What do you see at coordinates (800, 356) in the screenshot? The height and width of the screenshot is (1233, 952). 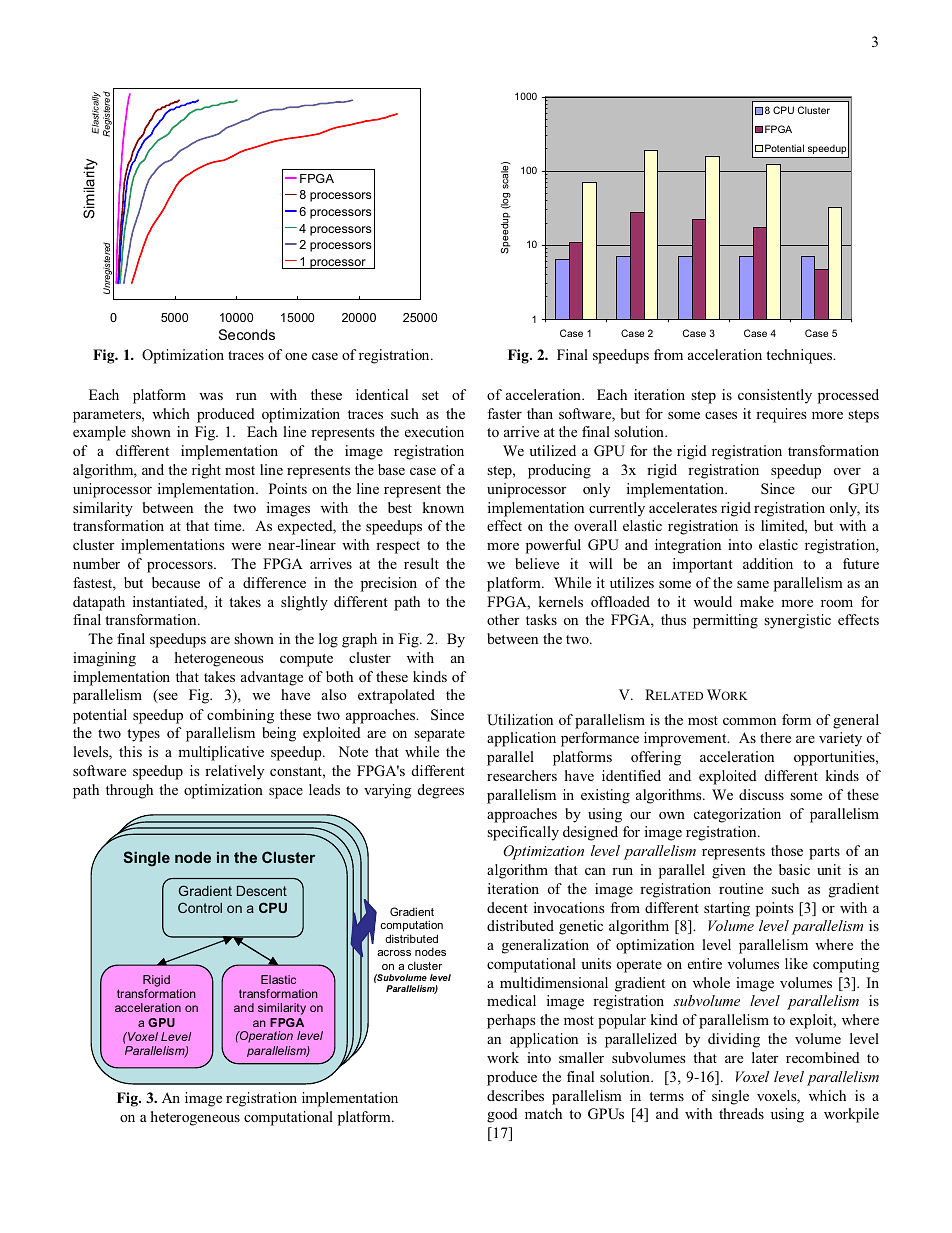 I see `techniques` at bounding box center [800, 356].
